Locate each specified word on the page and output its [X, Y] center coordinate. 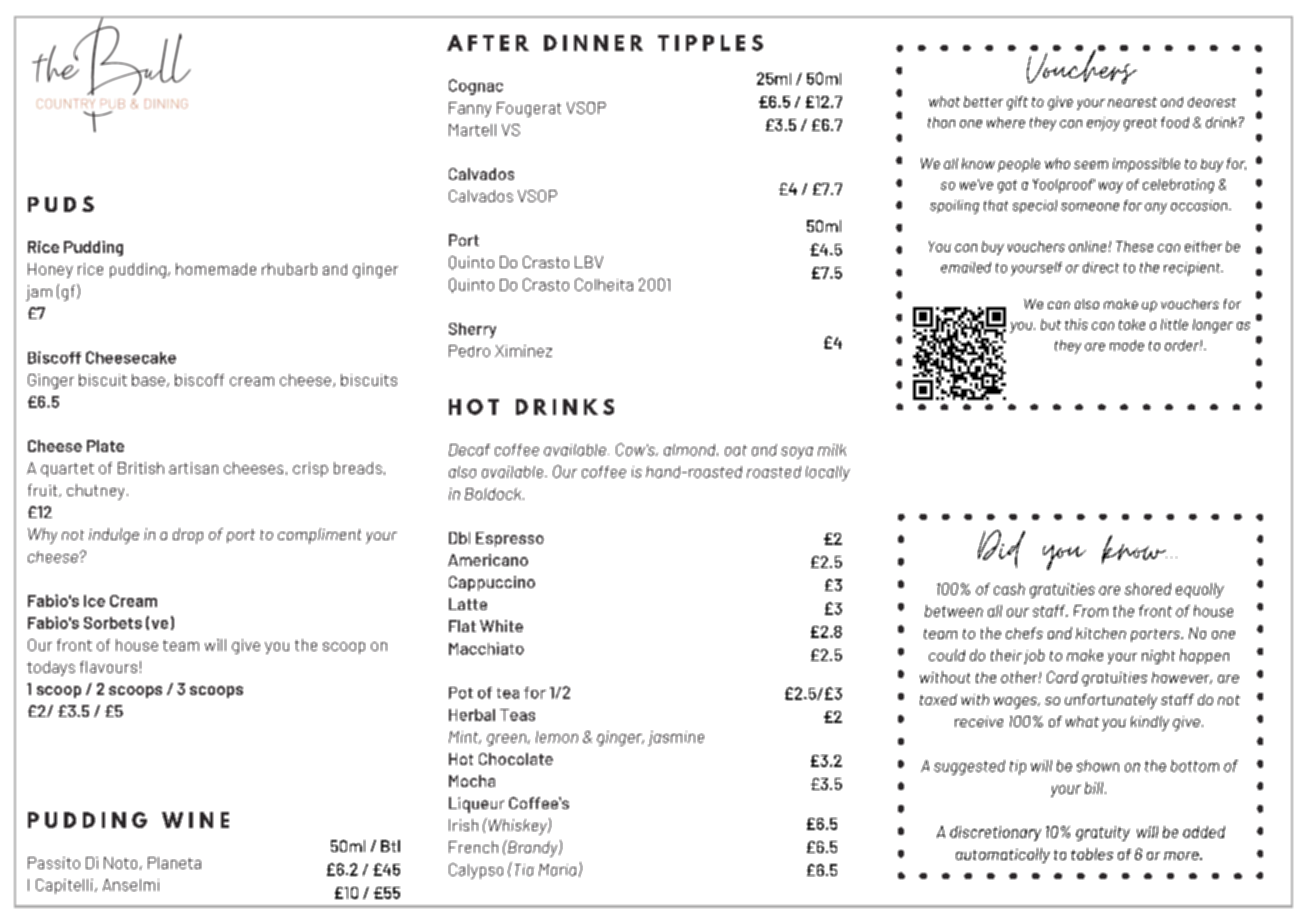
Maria [557, 870]
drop [188, 536]
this [1076, 324]
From [1091, 611]
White [501, 626]
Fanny [470, 109]
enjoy [1103, 124]
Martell [472, 130]
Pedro [469, 351]
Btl [390, 846]
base [148, 380]
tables [1092, 854]
